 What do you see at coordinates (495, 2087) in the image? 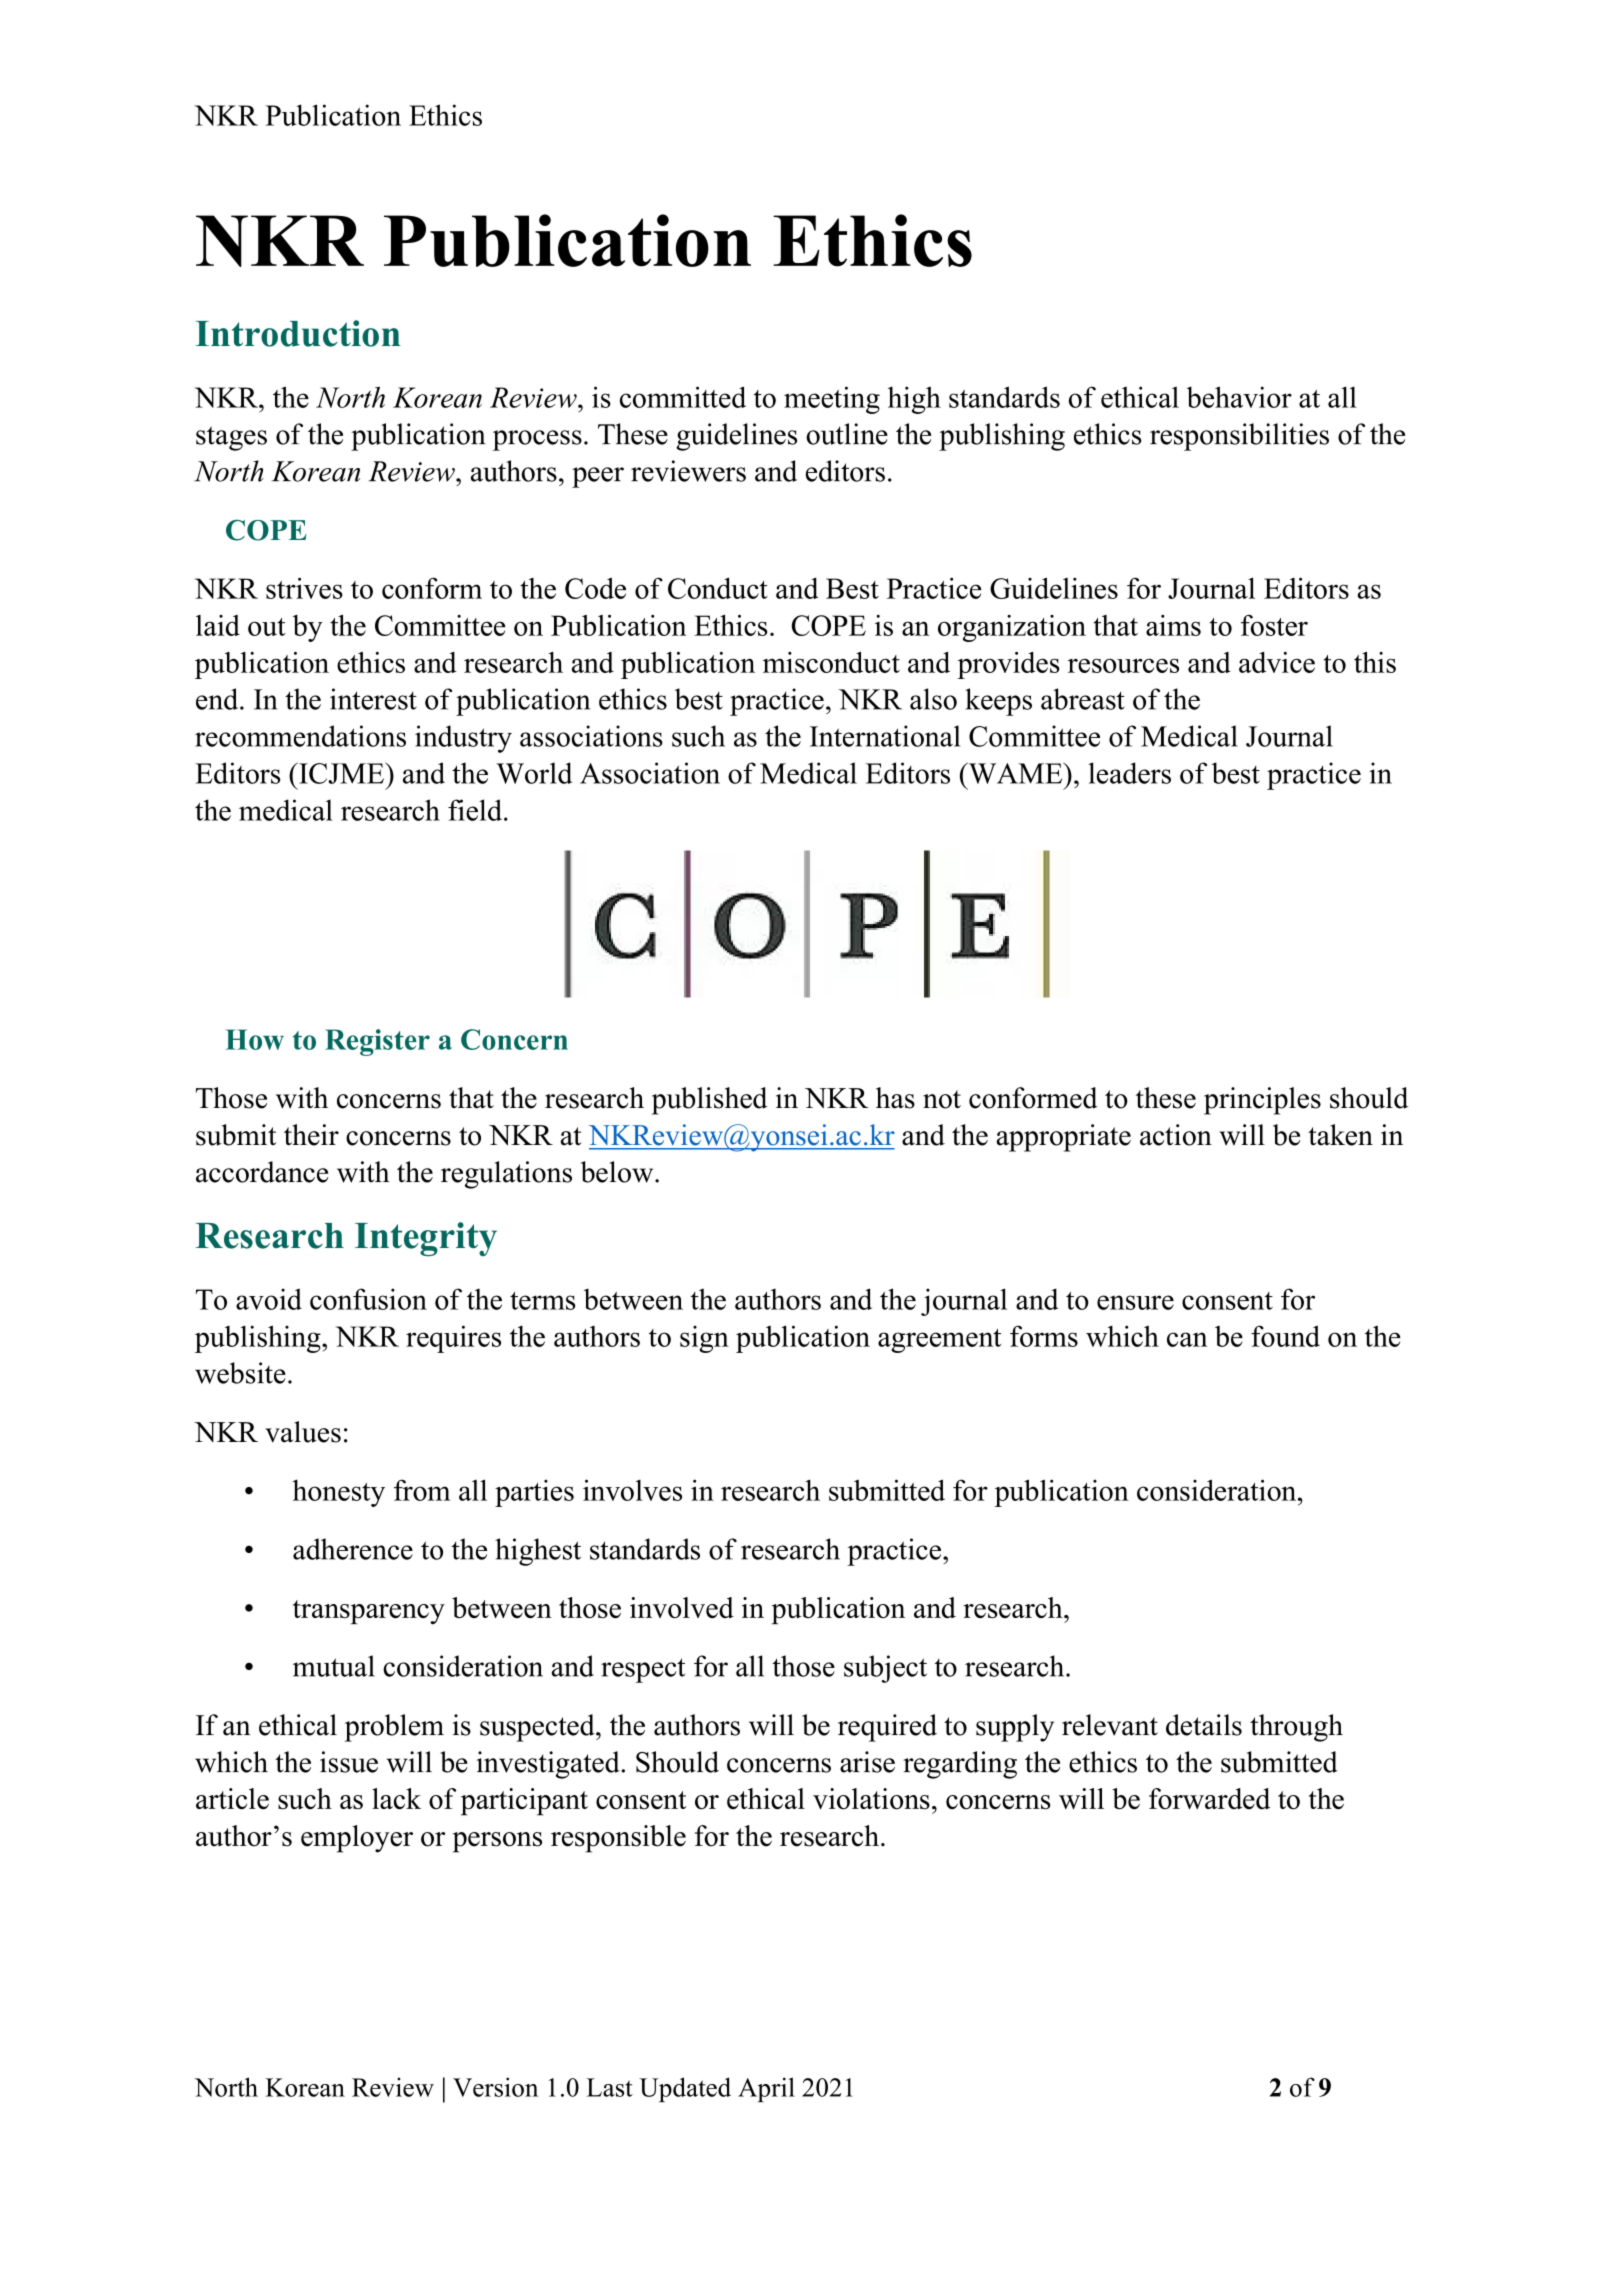
I see `Version` at bounding box center [495, 2087].
